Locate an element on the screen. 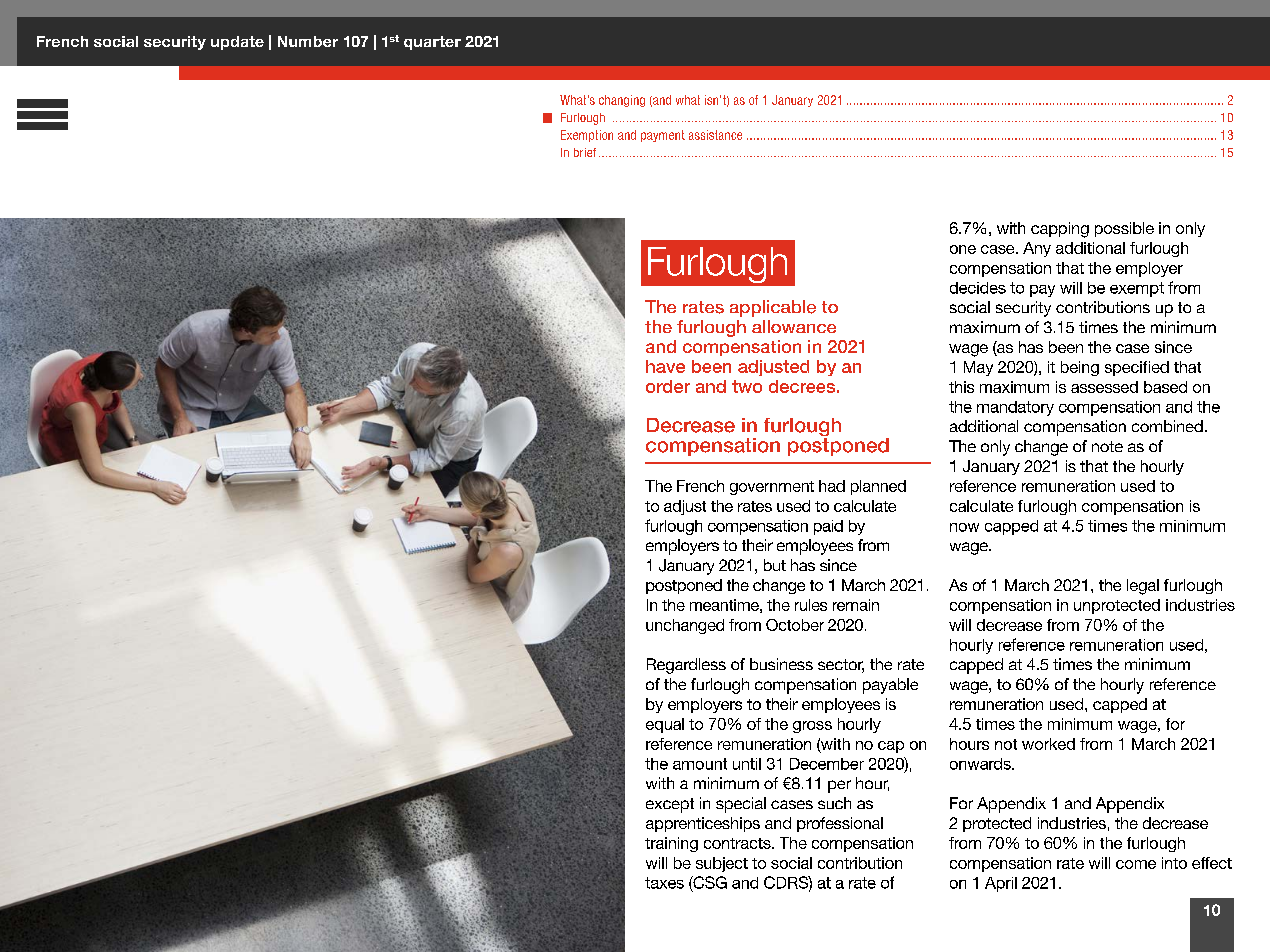 Image resolution: width=1270 pixels, height=952 pixels. allowance is located at coordinates (794, 326).
